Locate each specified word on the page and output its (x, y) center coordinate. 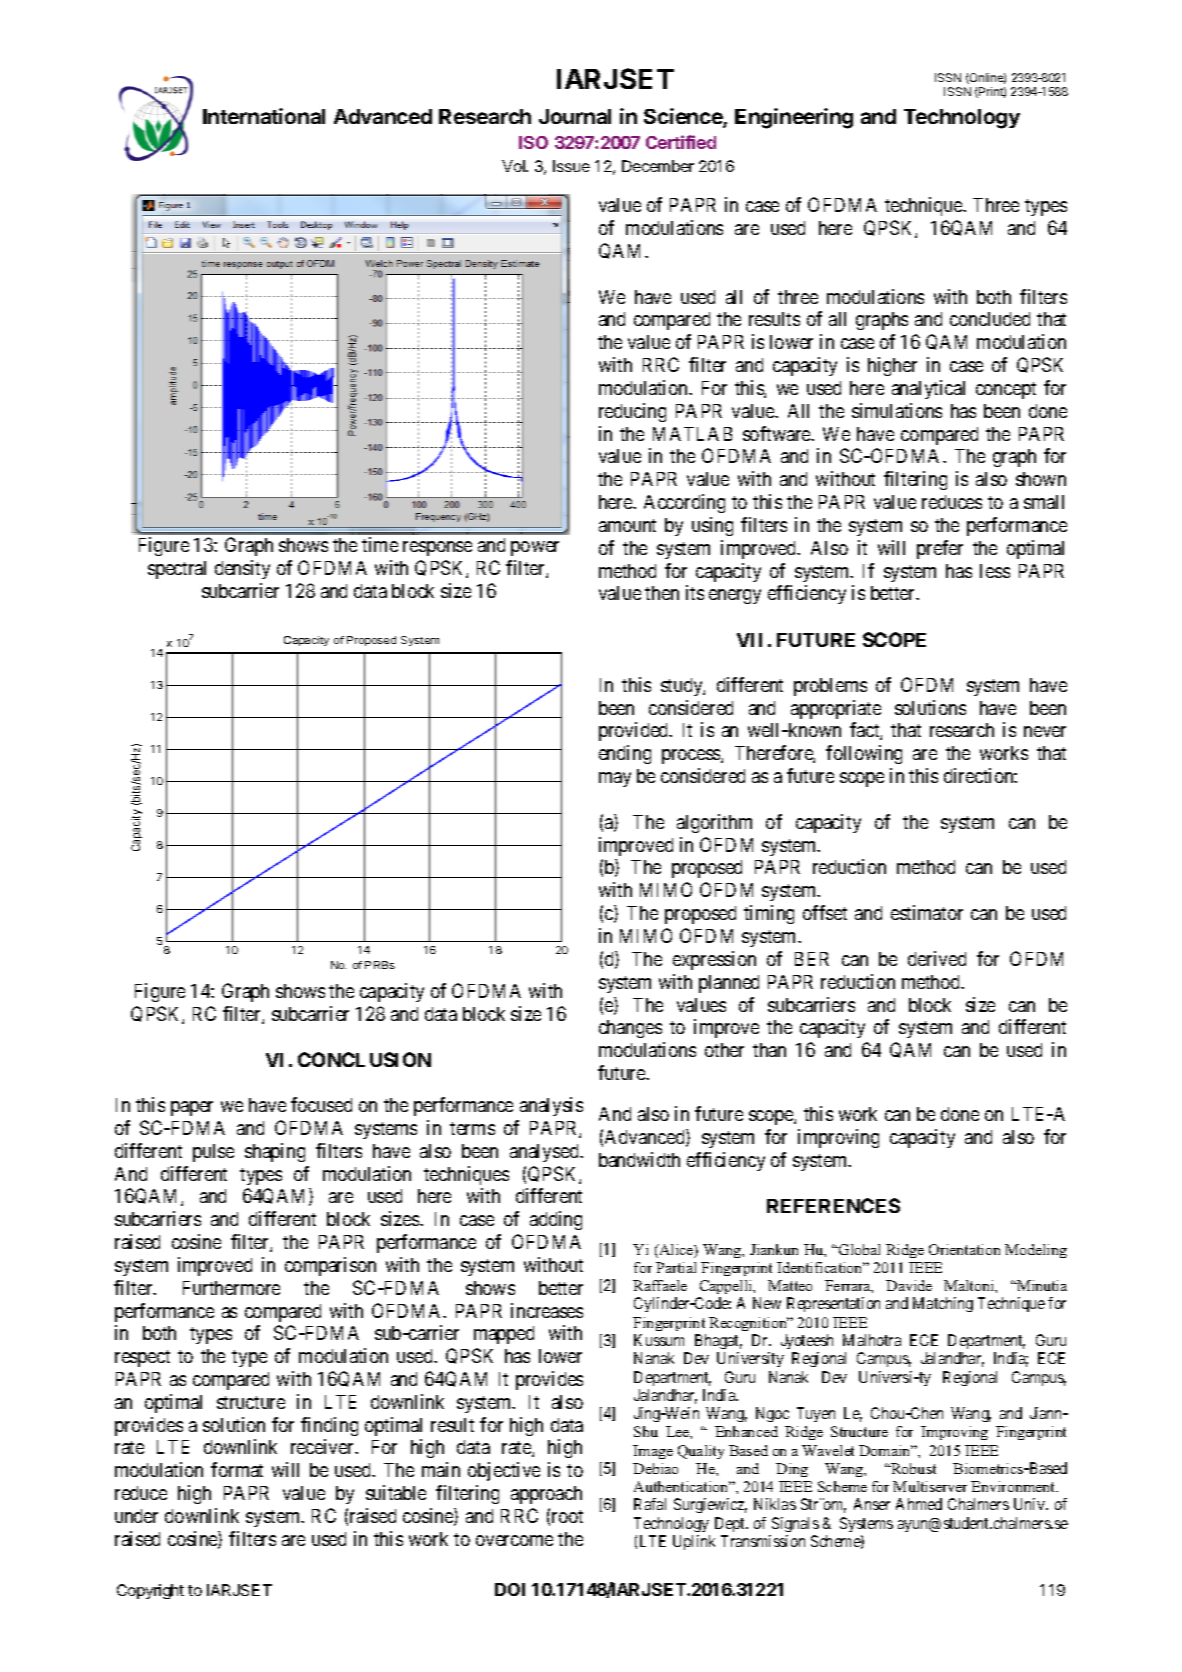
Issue (571, 166)
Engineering (794, 118)
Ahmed (919, 1504)
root (567, 1516)
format (237, 1469)
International (264, 116)
